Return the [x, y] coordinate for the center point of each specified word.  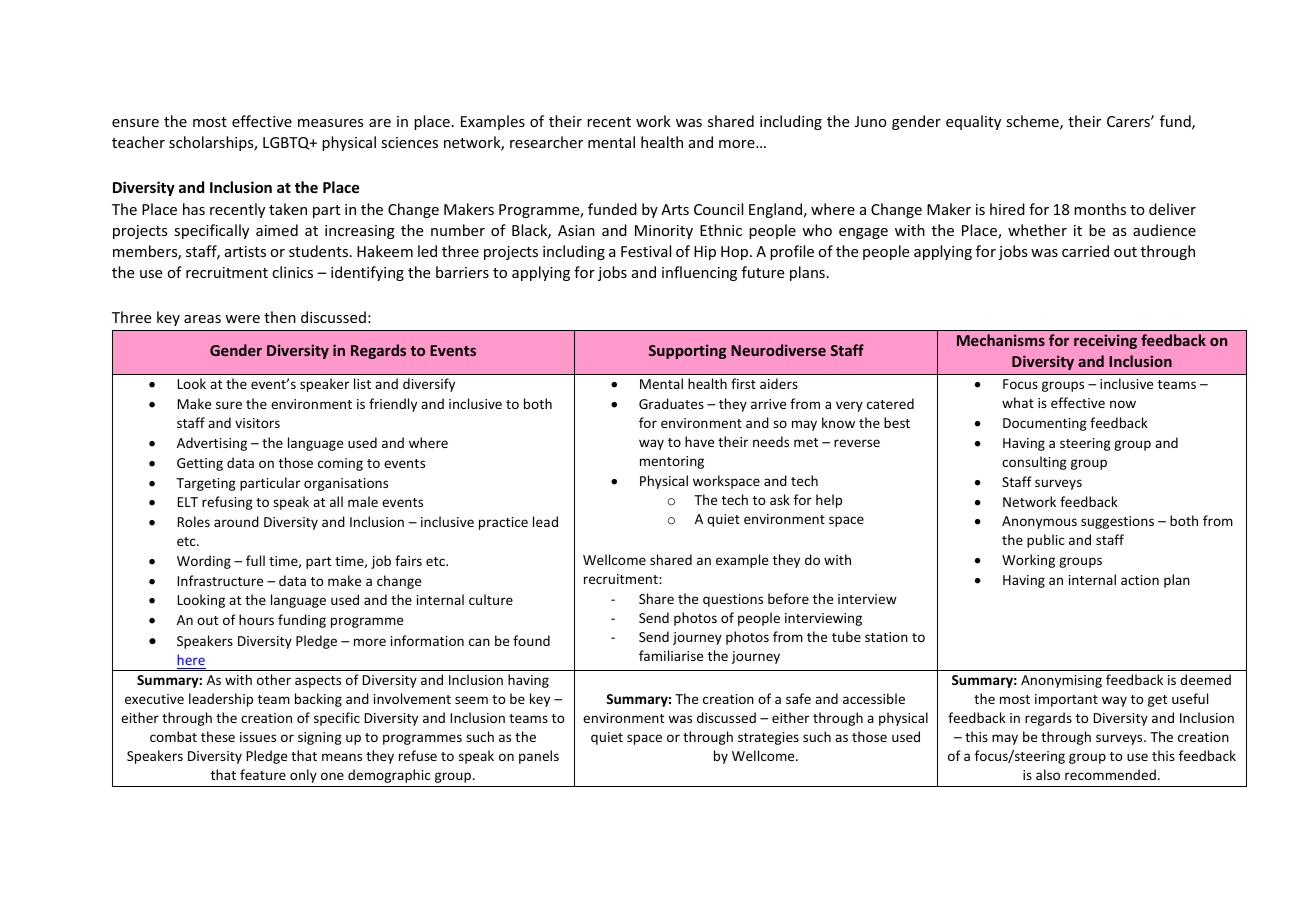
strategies [768, 738]
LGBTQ [287, 143]
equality [973, 122]
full [255, 560]
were [242, 319]
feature [263, 774]
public [1046, 541]
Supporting [687, 351]
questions [733, 600]
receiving [1105, 341]
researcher [546, 142]
